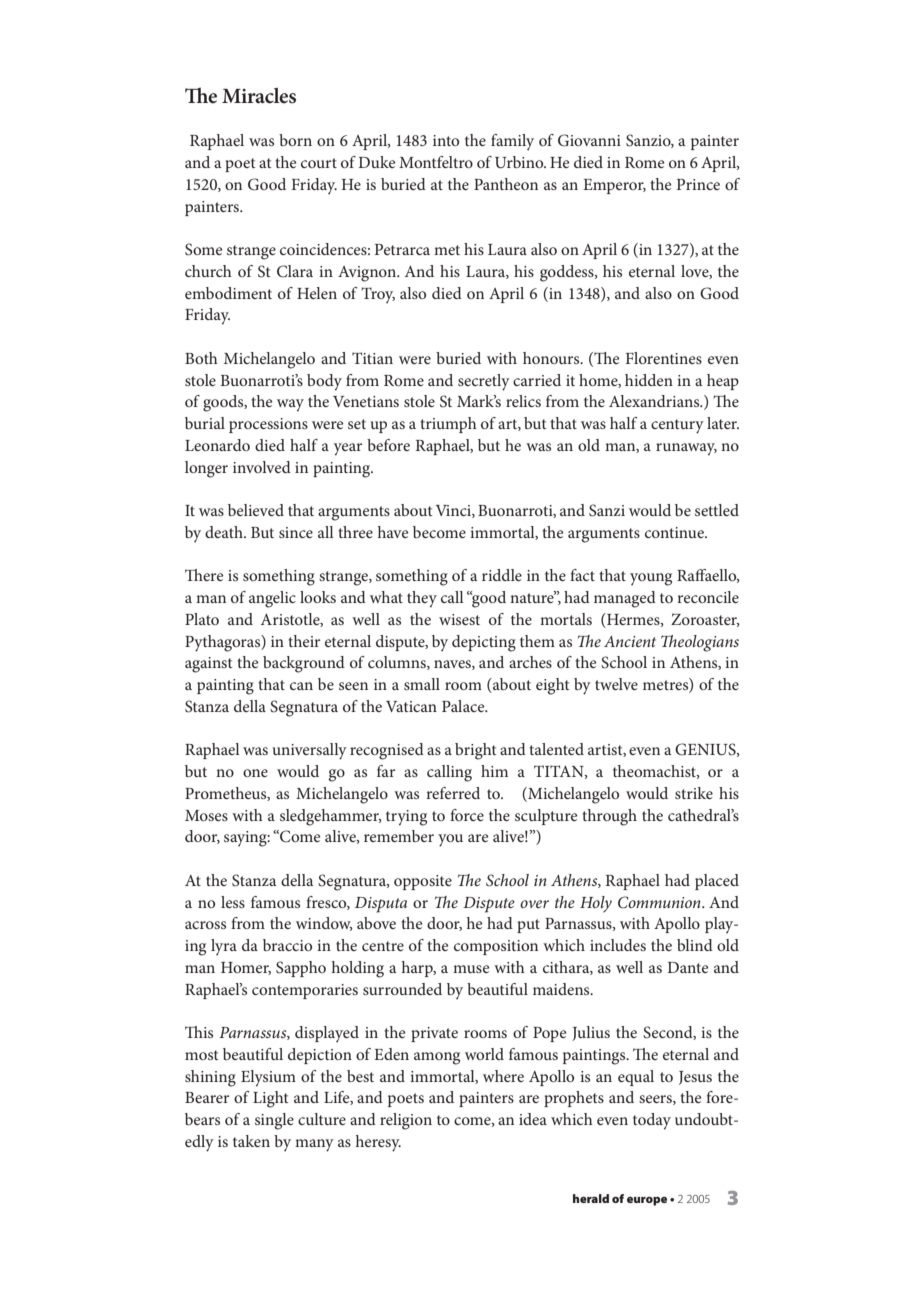 This page has width=924, height=1308. Describe the element at coordinates (446, 140) in the page. I see `into` at that location.
